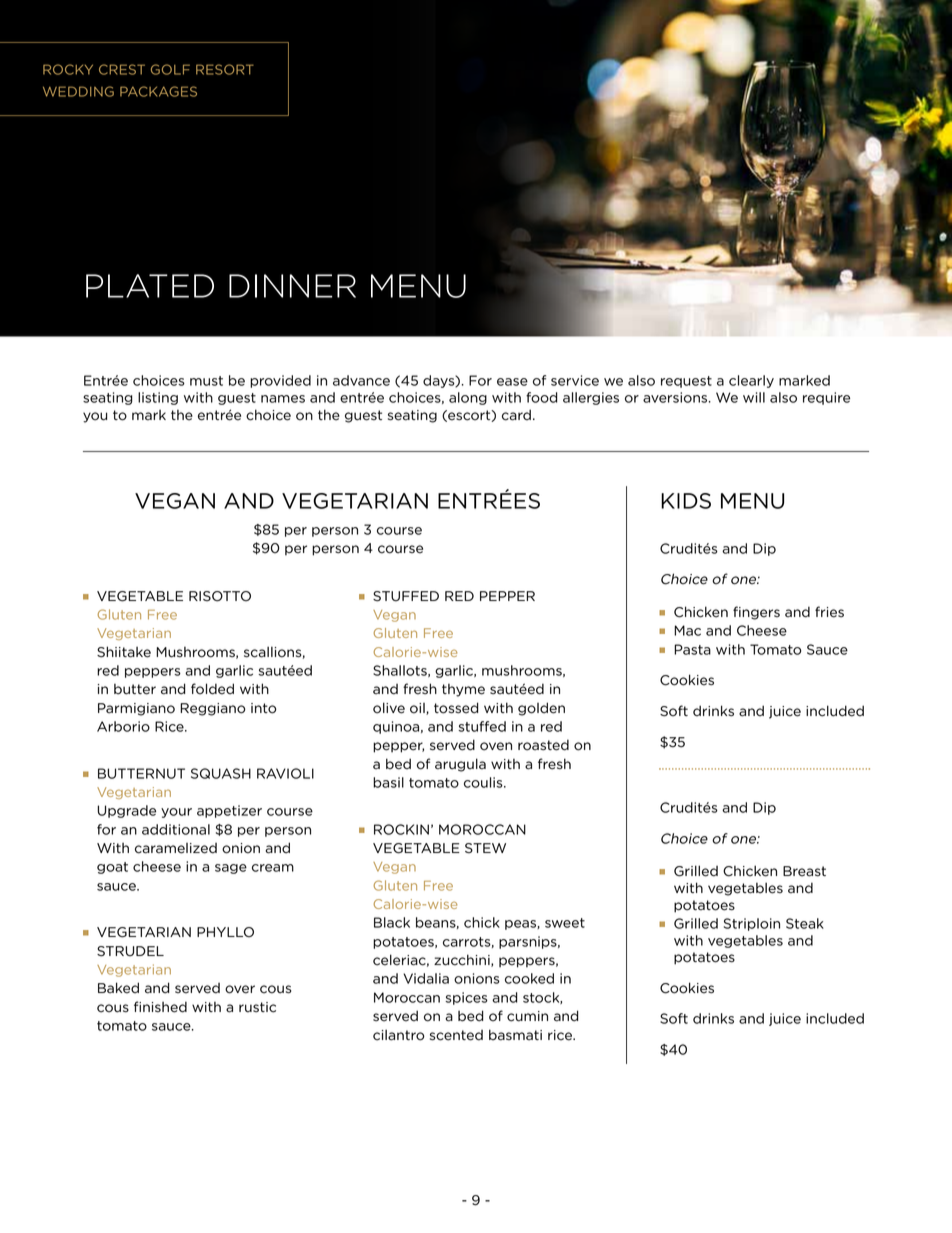 This document has width=952, height=1233. I want to click on tossed, so click(456, 708).
